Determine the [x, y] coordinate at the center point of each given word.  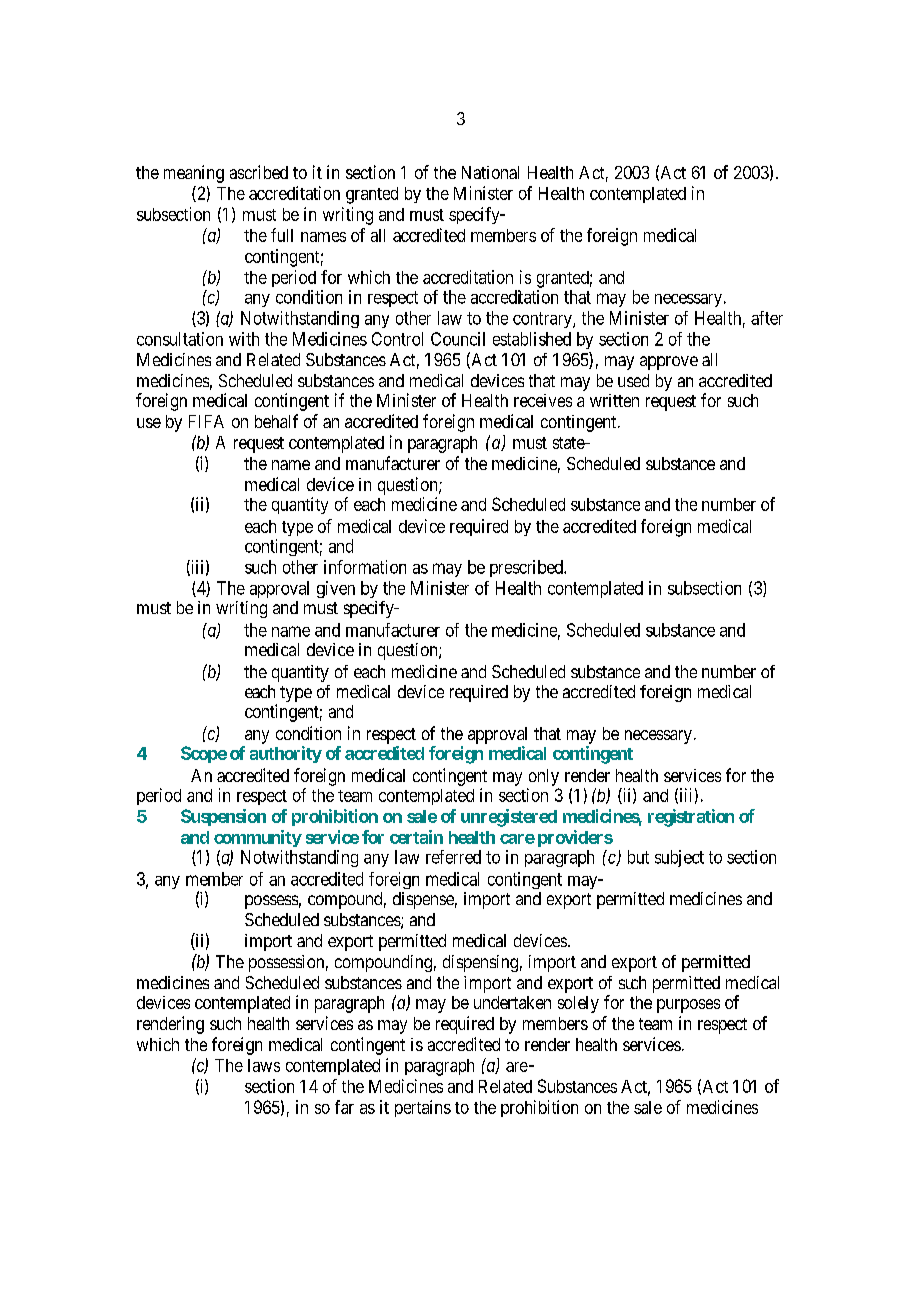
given [336, 589]
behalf [276, 421]
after [767, 318]
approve [669, 363]
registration [691, 818]
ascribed [259, 172]
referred [453, 857]
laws [264, 1065]
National [490, 172]
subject [679, 858]
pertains [423, 1108]
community [258, 838]
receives [543, 400]
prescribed [527, 568]
